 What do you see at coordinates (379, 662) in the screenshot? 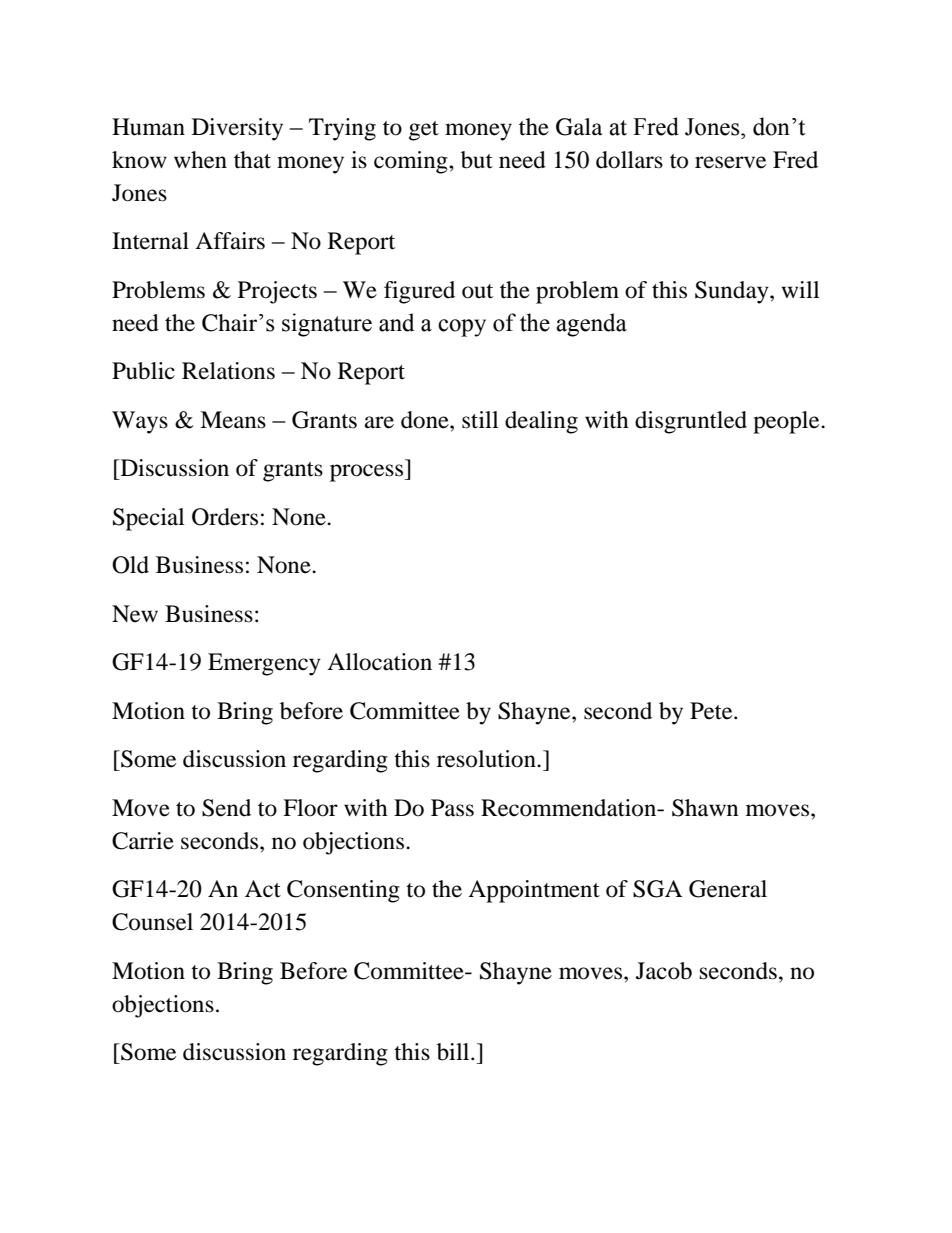
I see `Allocation` at bounding box center [379, 662].
